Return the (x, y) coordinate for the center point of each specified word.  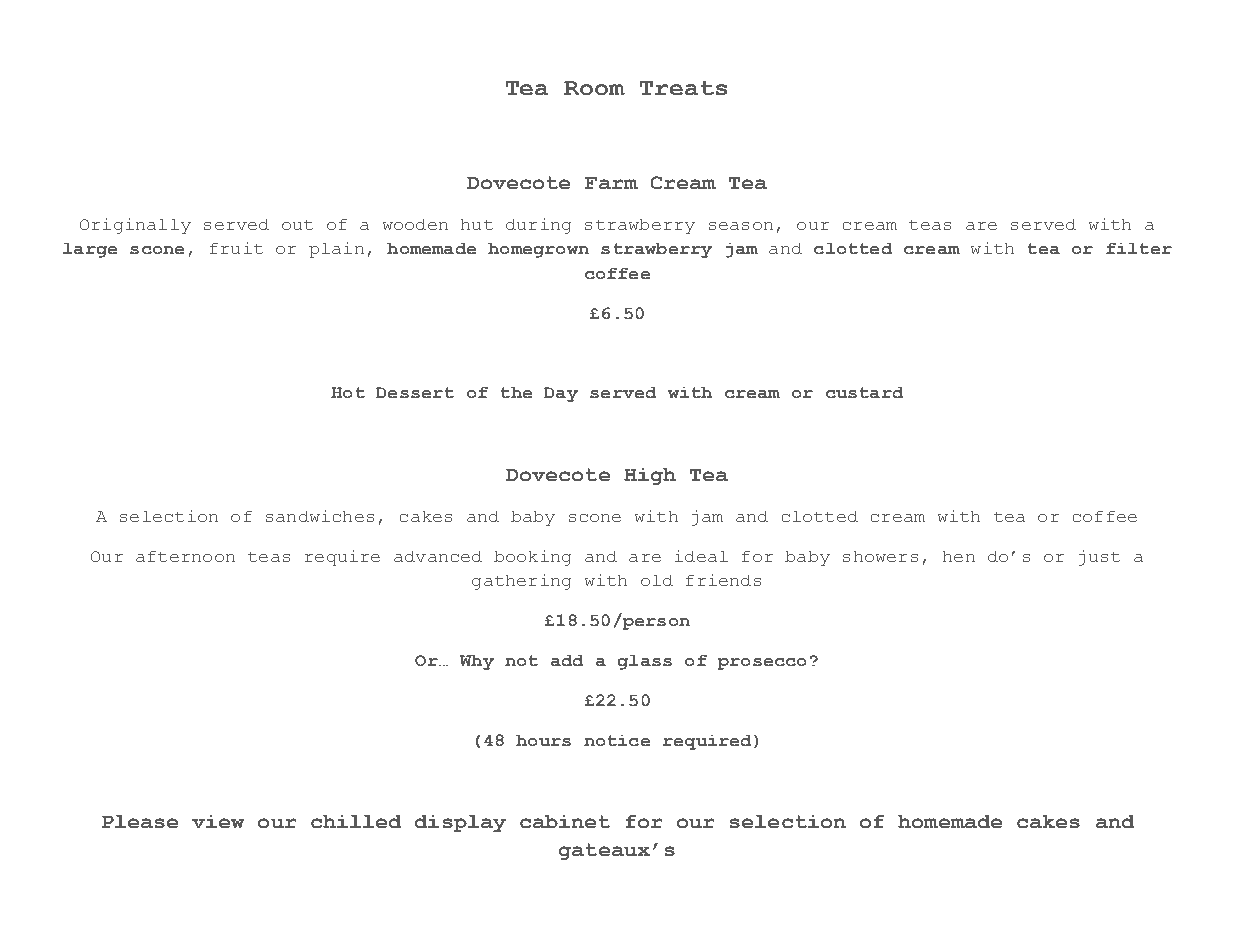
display (460, 823)
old (657, 580)
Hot (348, 392)
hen (959, 556)
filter (1139, 248)
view (218, 821)
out (297, 225)
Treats (683, 88)
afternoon (185, 556)
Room (594, 88)
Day (561, 394)
